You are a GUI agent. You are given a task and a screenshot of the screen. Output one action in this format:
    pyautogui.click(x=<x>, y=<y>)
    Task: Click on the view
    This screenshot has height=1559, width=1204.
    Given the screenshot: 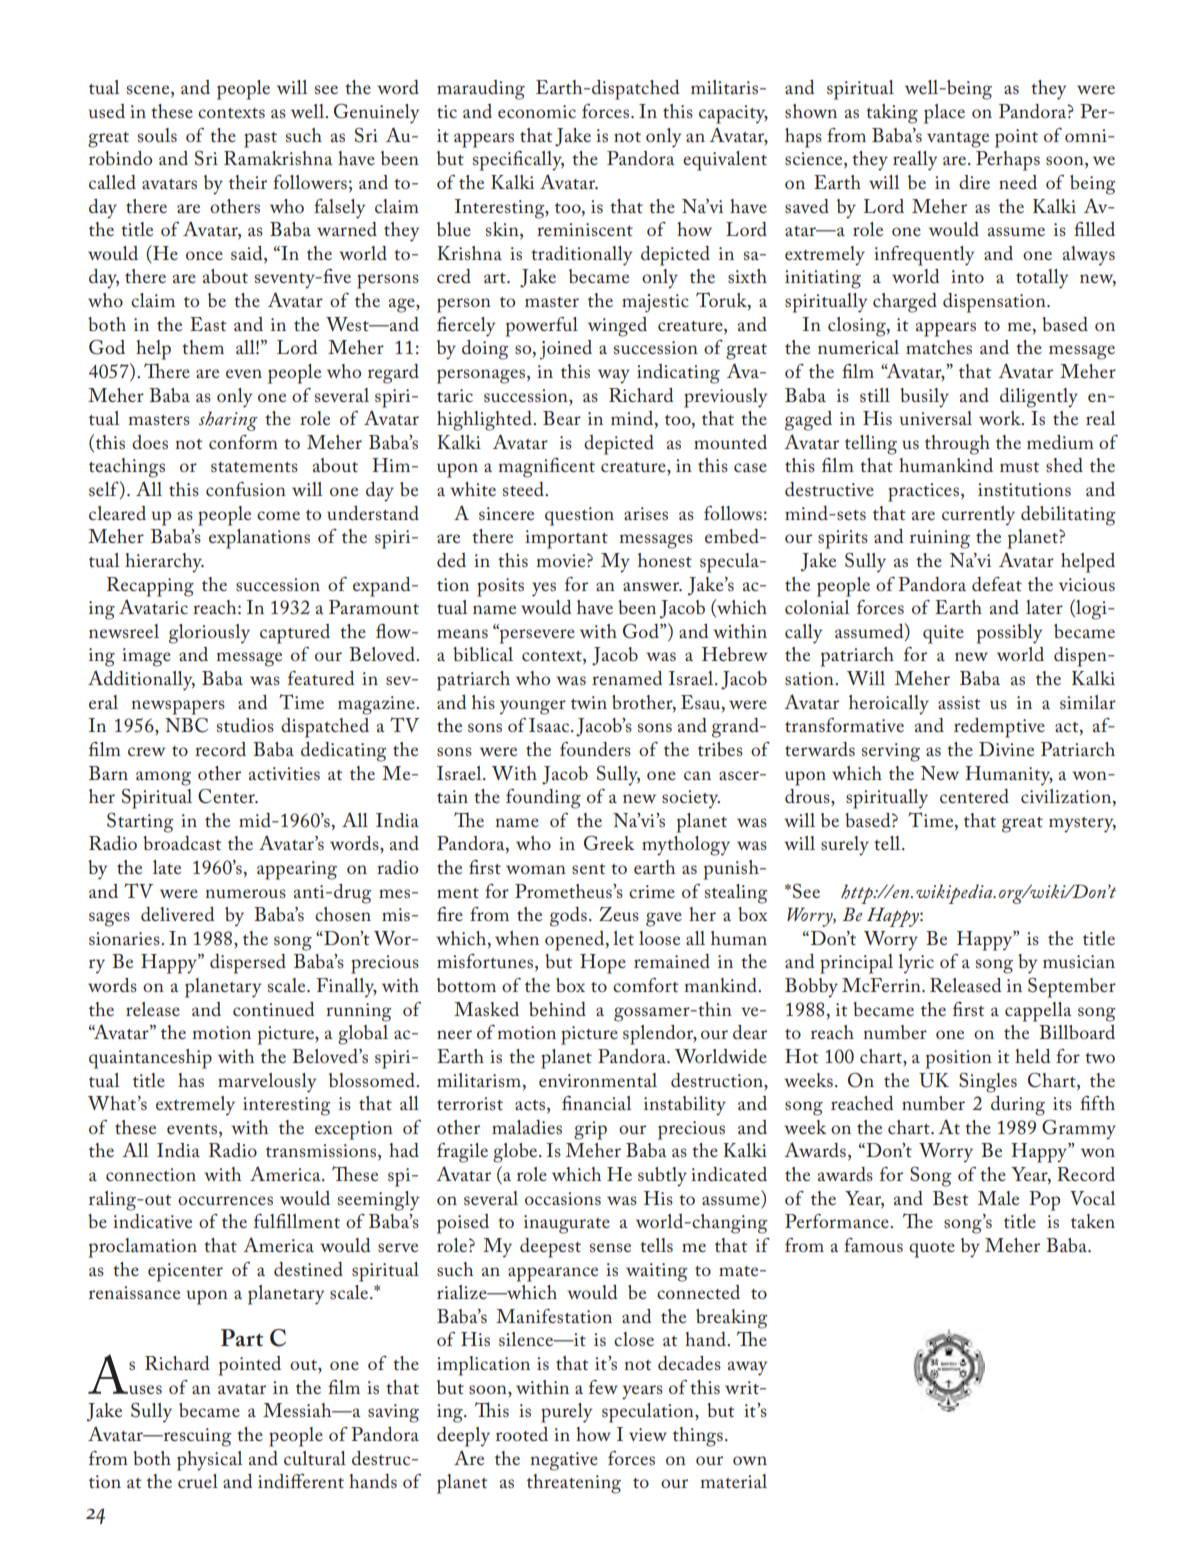 What is the action you would take?
    pyautogui.click(x=648, y=1434)
